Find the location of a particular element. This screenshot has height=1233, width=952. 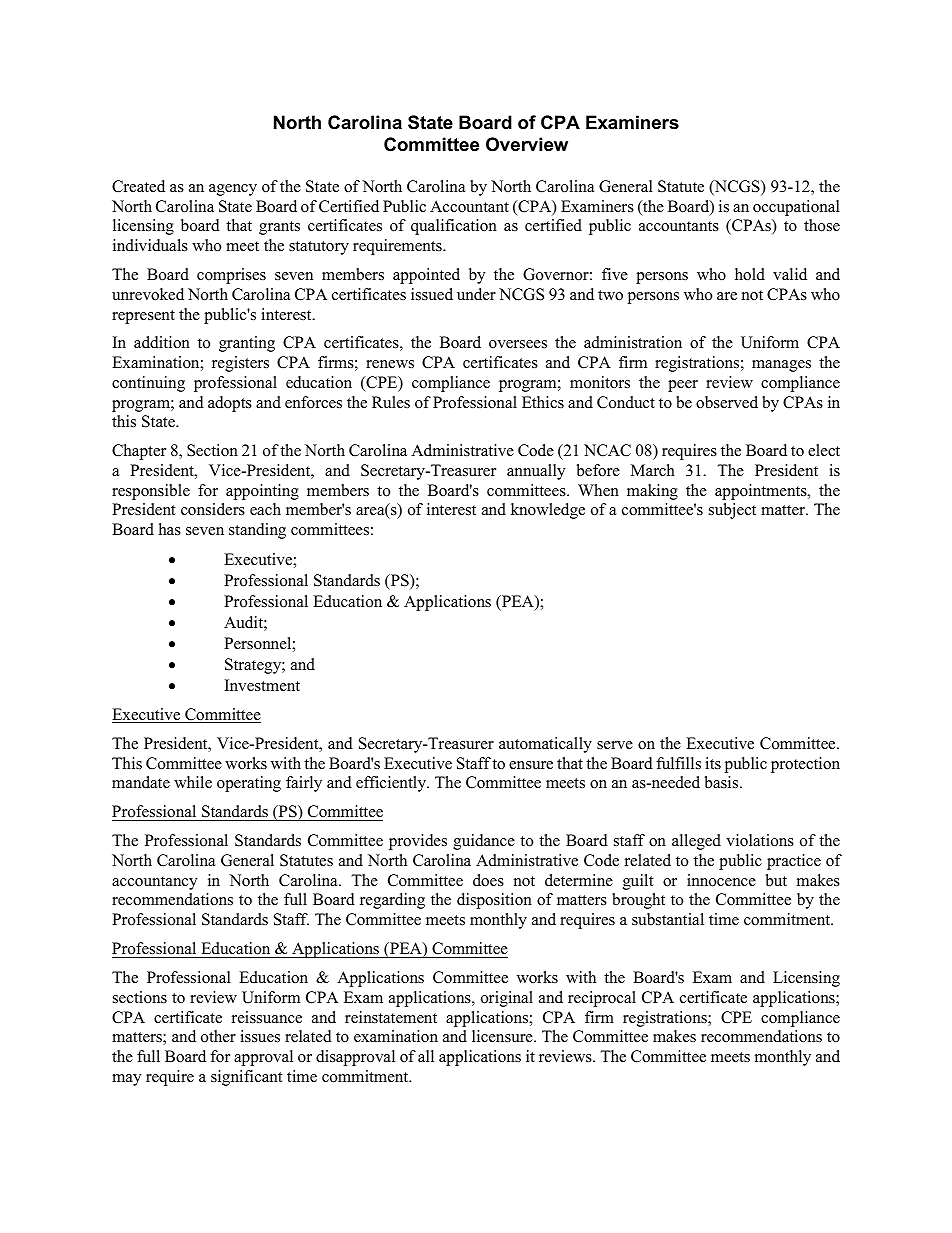

violations is located at coordinates (760, 840).
